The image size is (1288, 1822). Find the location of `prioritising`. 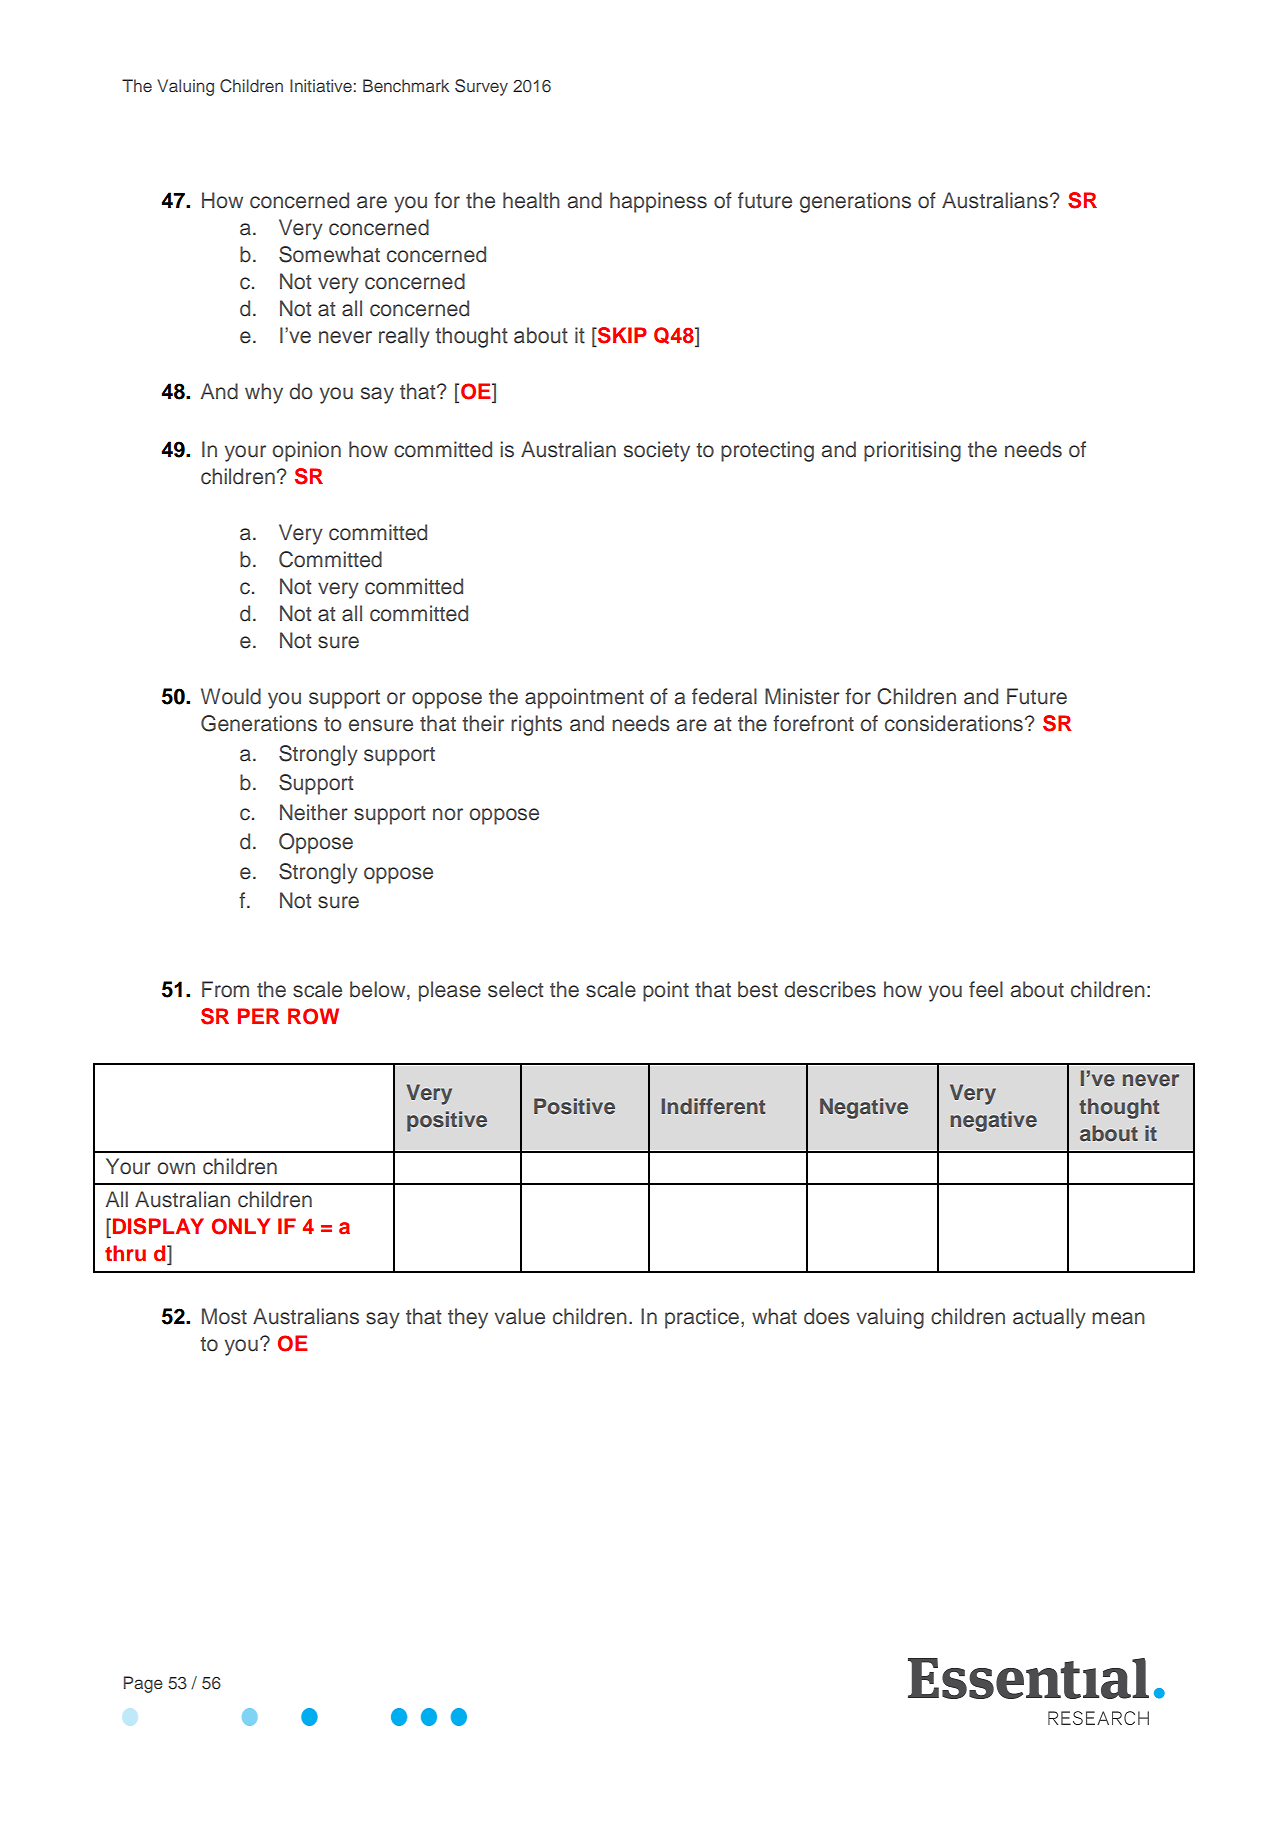

prioritising is located at coordinates (912, 451).
